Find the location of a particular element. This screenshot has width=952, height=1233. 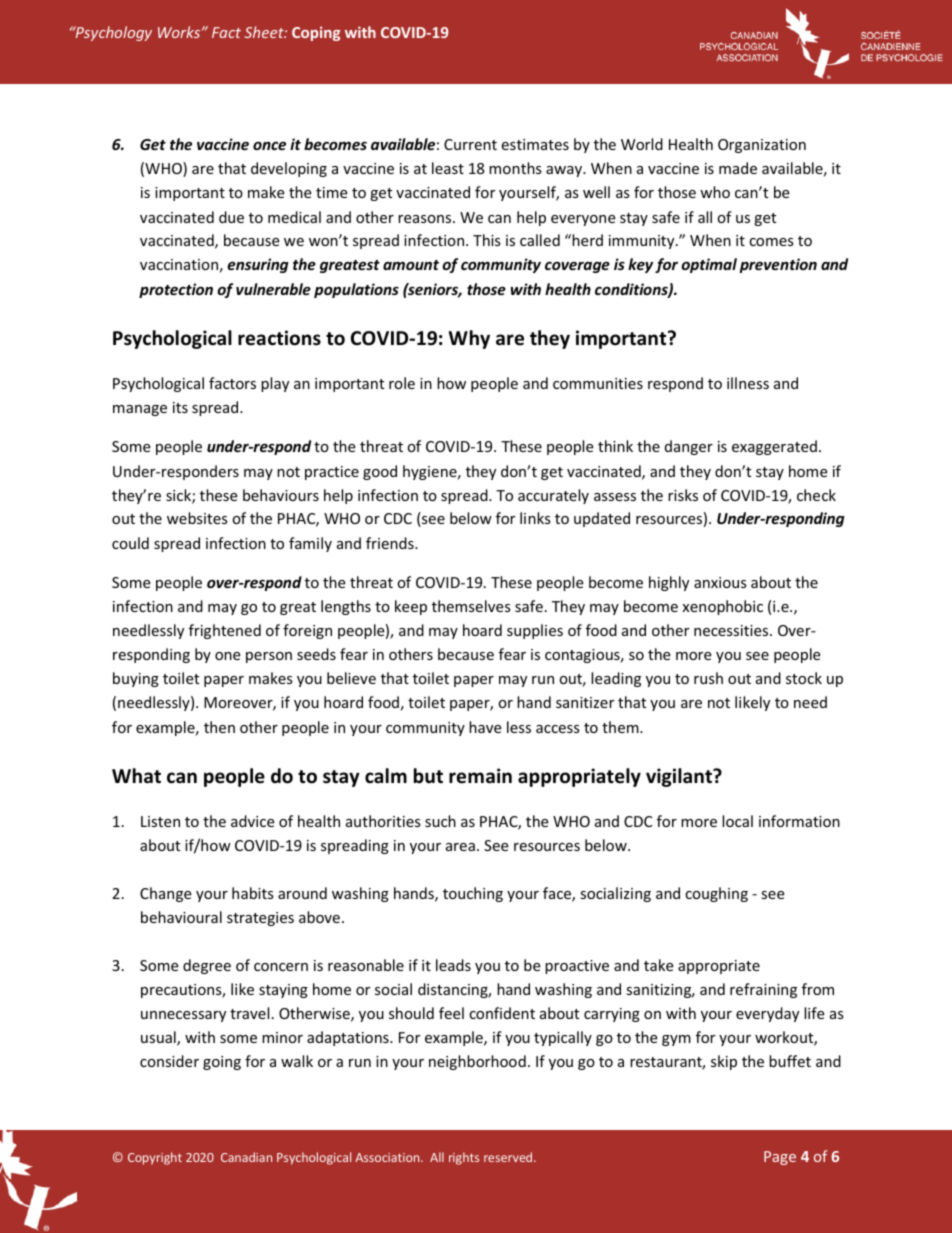

coughing is located at coordinates (716, 894).
